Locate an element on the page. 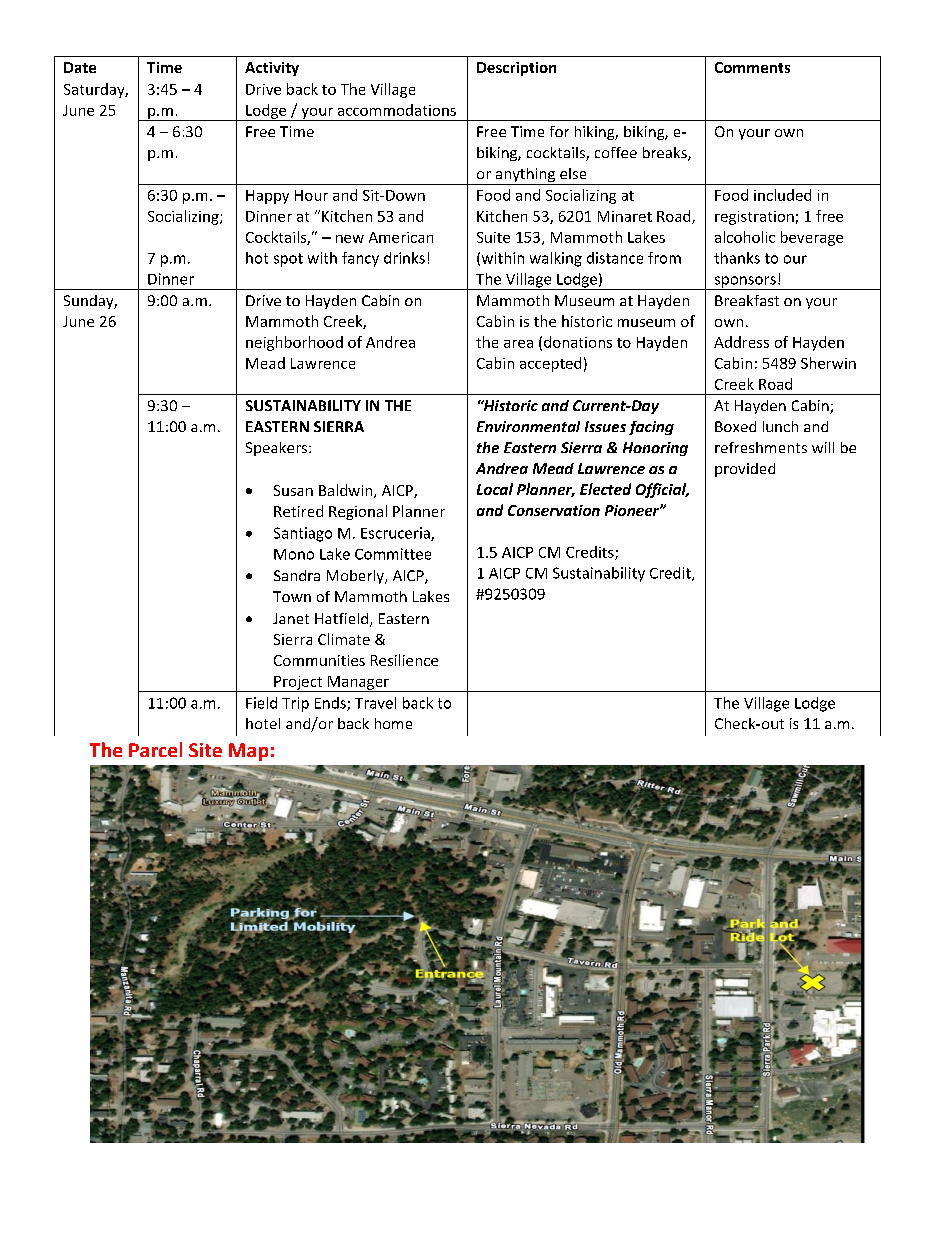 The width and height of the image is (952, 1233). Suite is located at coordinates (493, 237).
